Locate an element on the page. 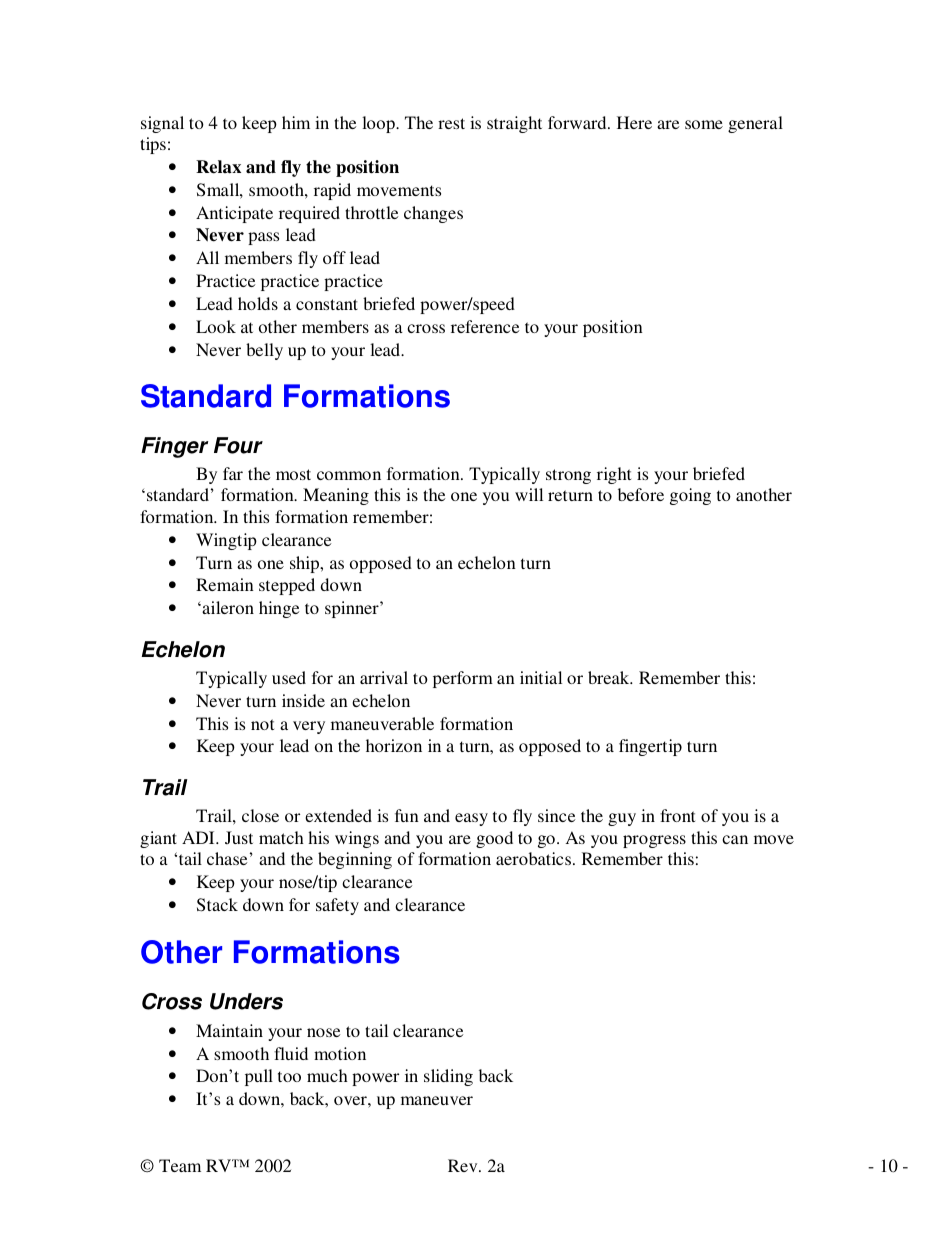  Team is located at coordinates (180, 1165).
